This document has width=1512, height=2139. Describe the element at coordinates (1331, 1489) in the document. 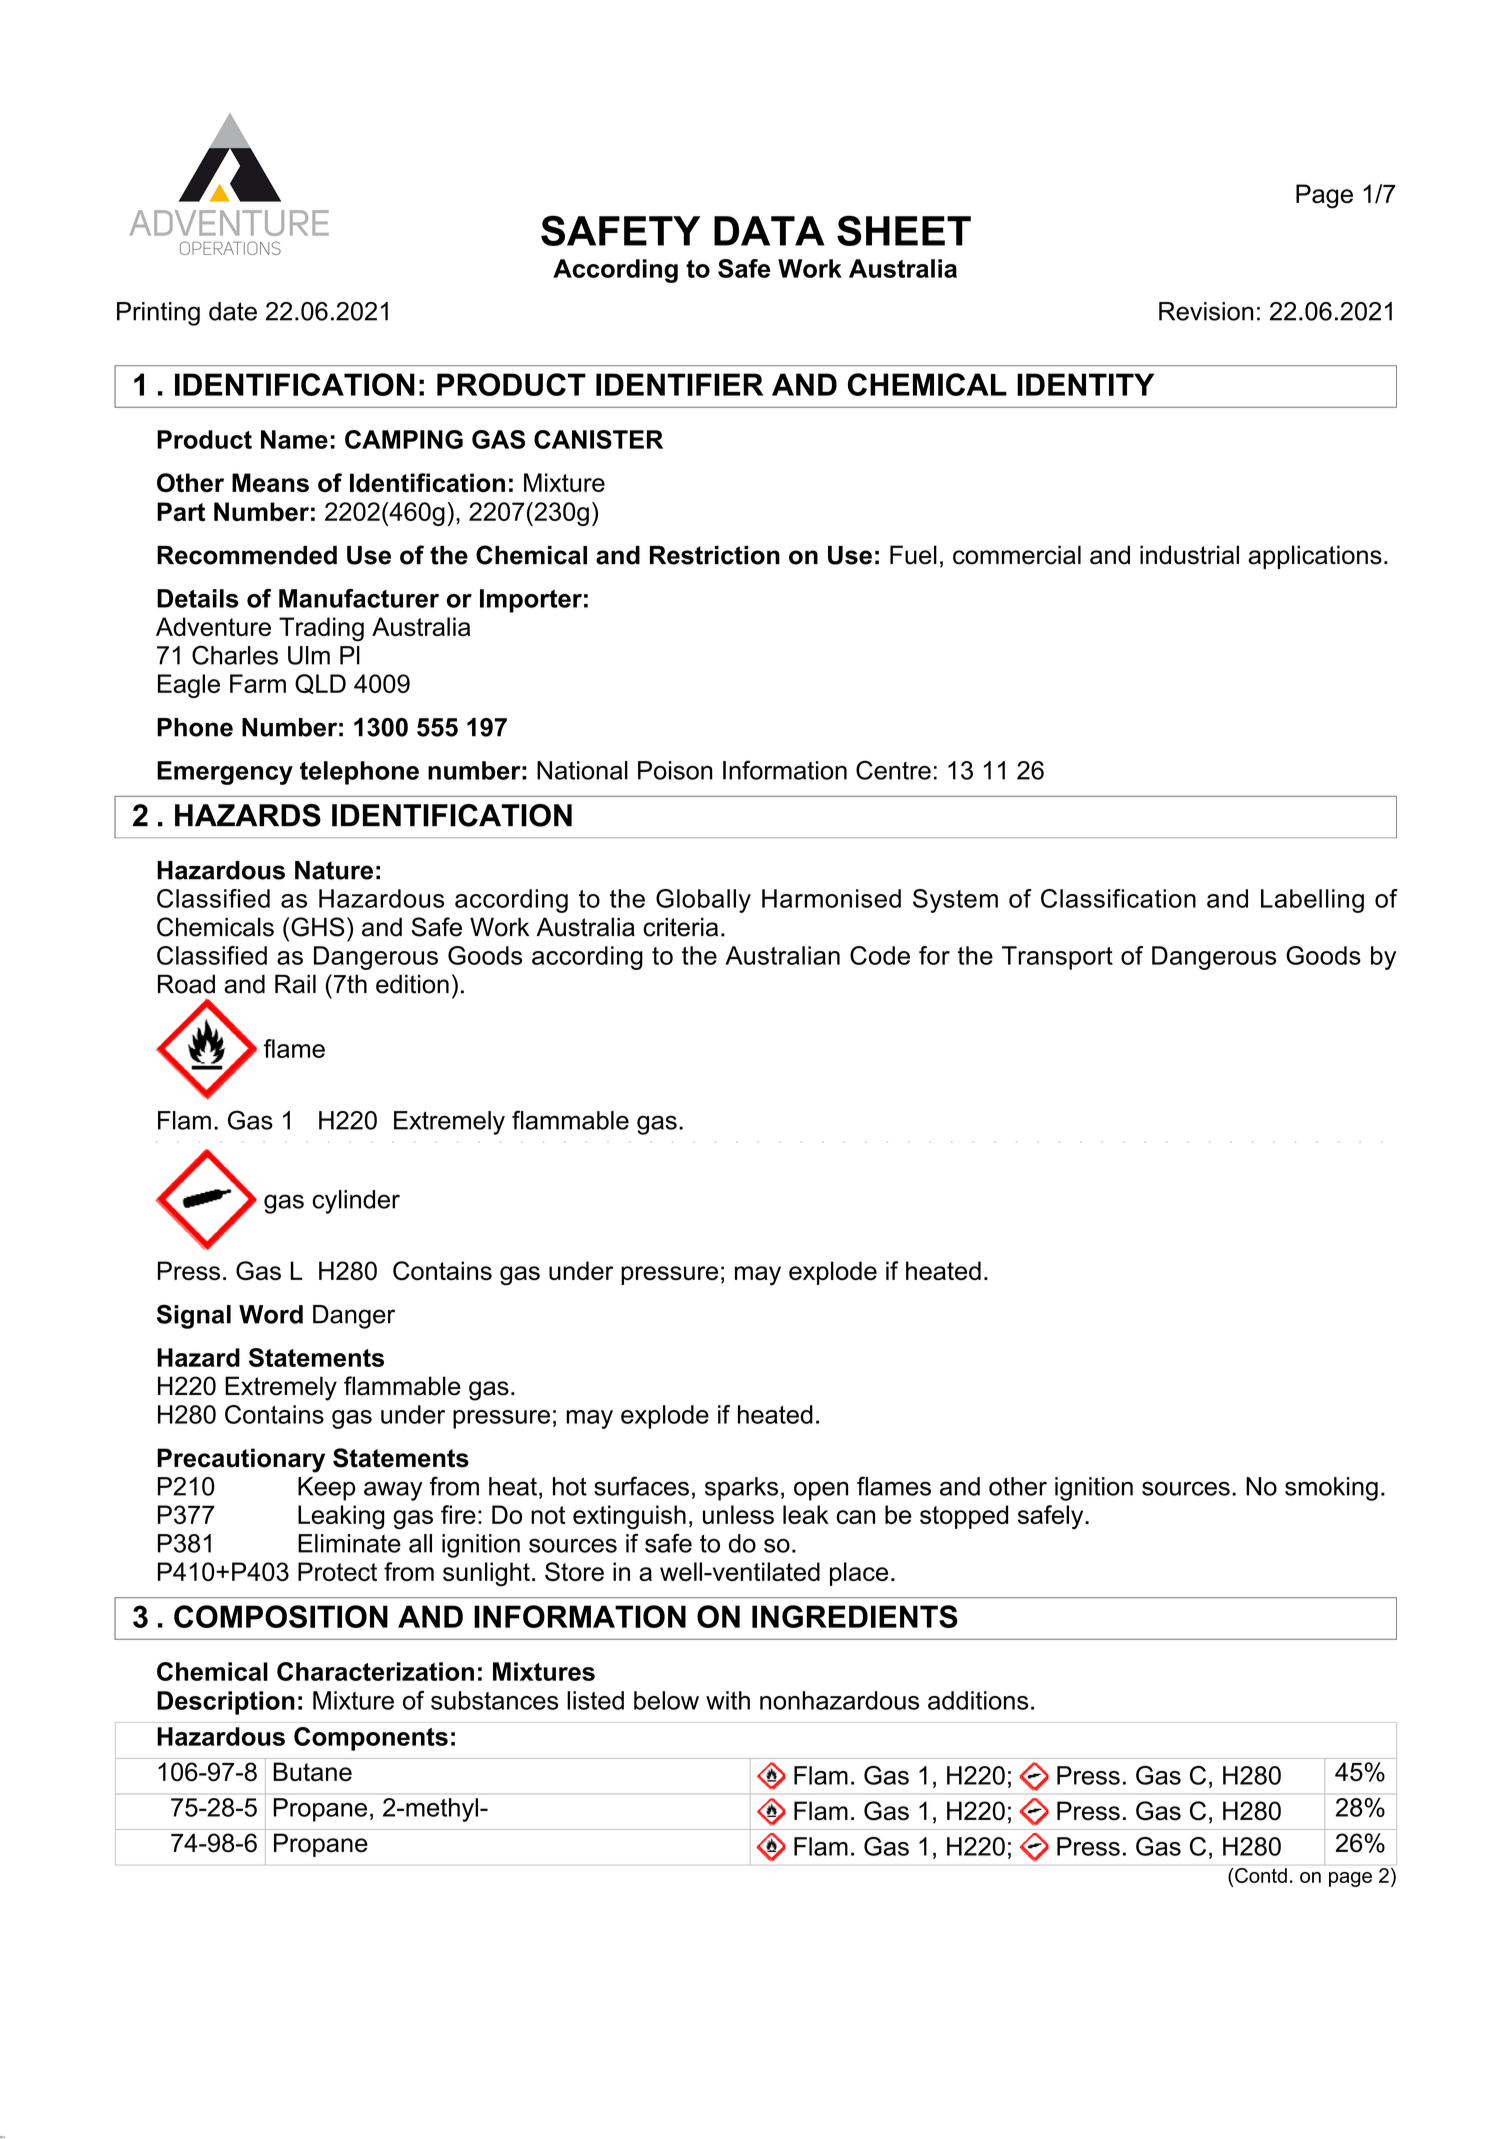

I see `smoking` at that location.
